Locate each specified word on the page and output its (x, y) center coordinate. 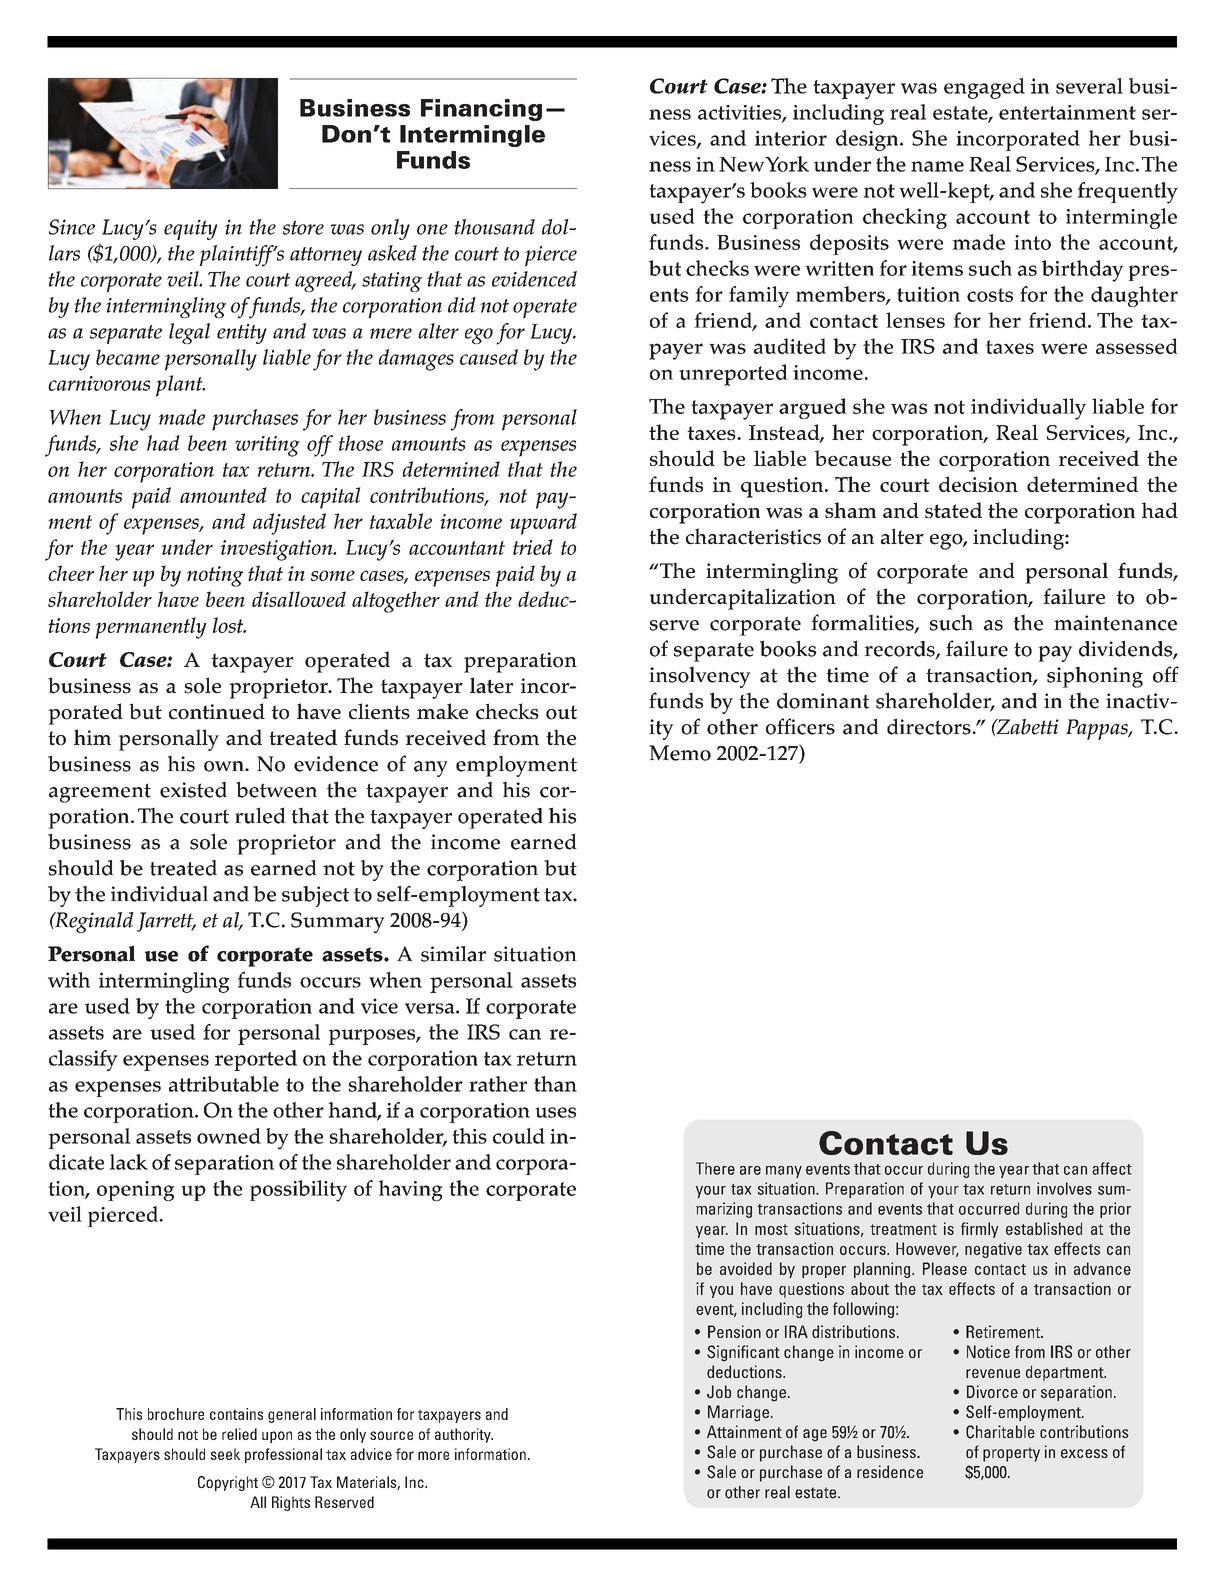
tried (533, 547)
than (555, 1084)
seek (225, 1454)
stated (953, 510)
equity (190, 229)
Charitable (1000, 1432)
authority (464, 1435)
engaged (984, 88)
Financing (481, 110)
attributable (224, 1084)
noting (215, 576)
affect (1112, 1168)
